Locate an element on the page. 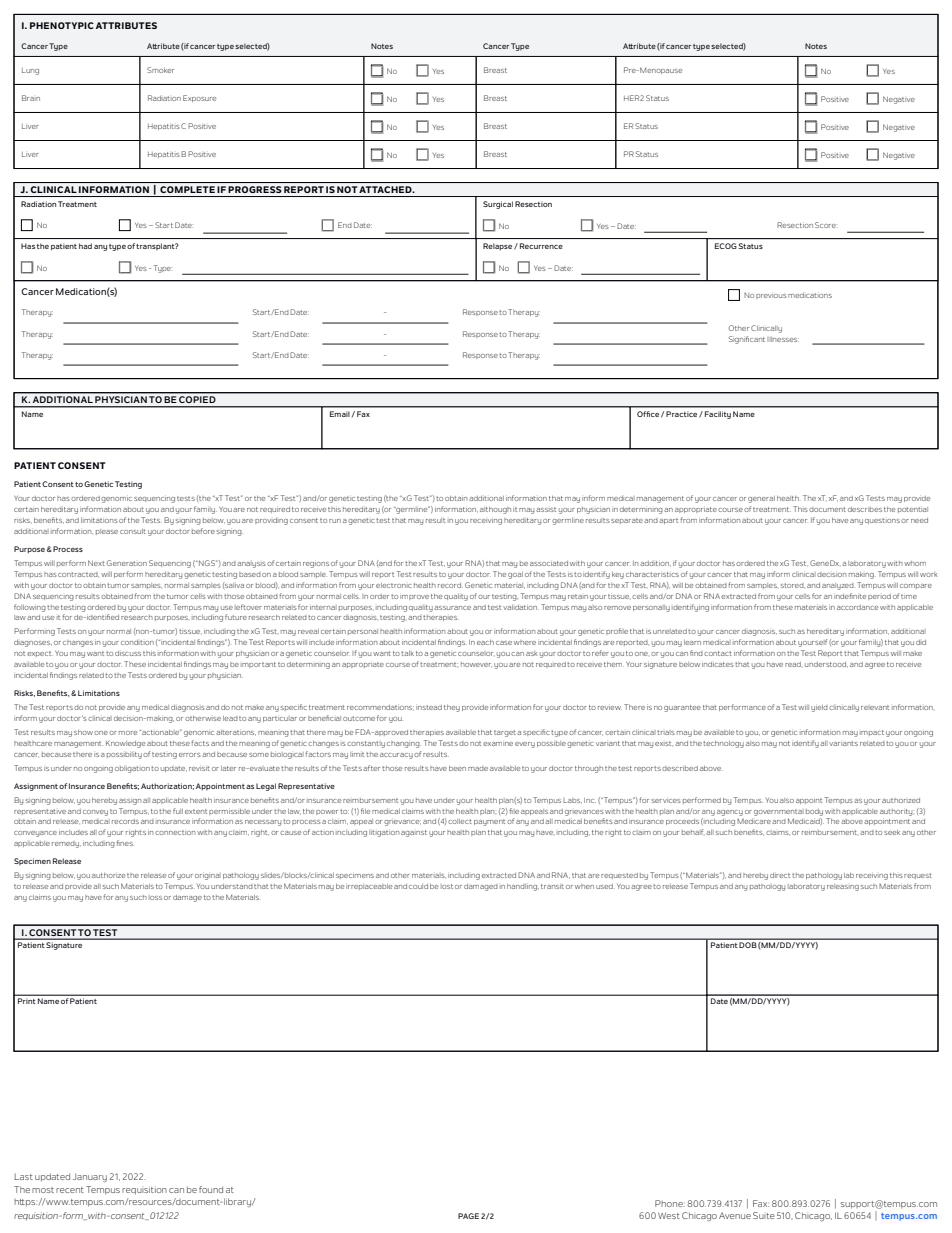 This document has width=952, height=1233. January is located at coordinates (90, 1177).
